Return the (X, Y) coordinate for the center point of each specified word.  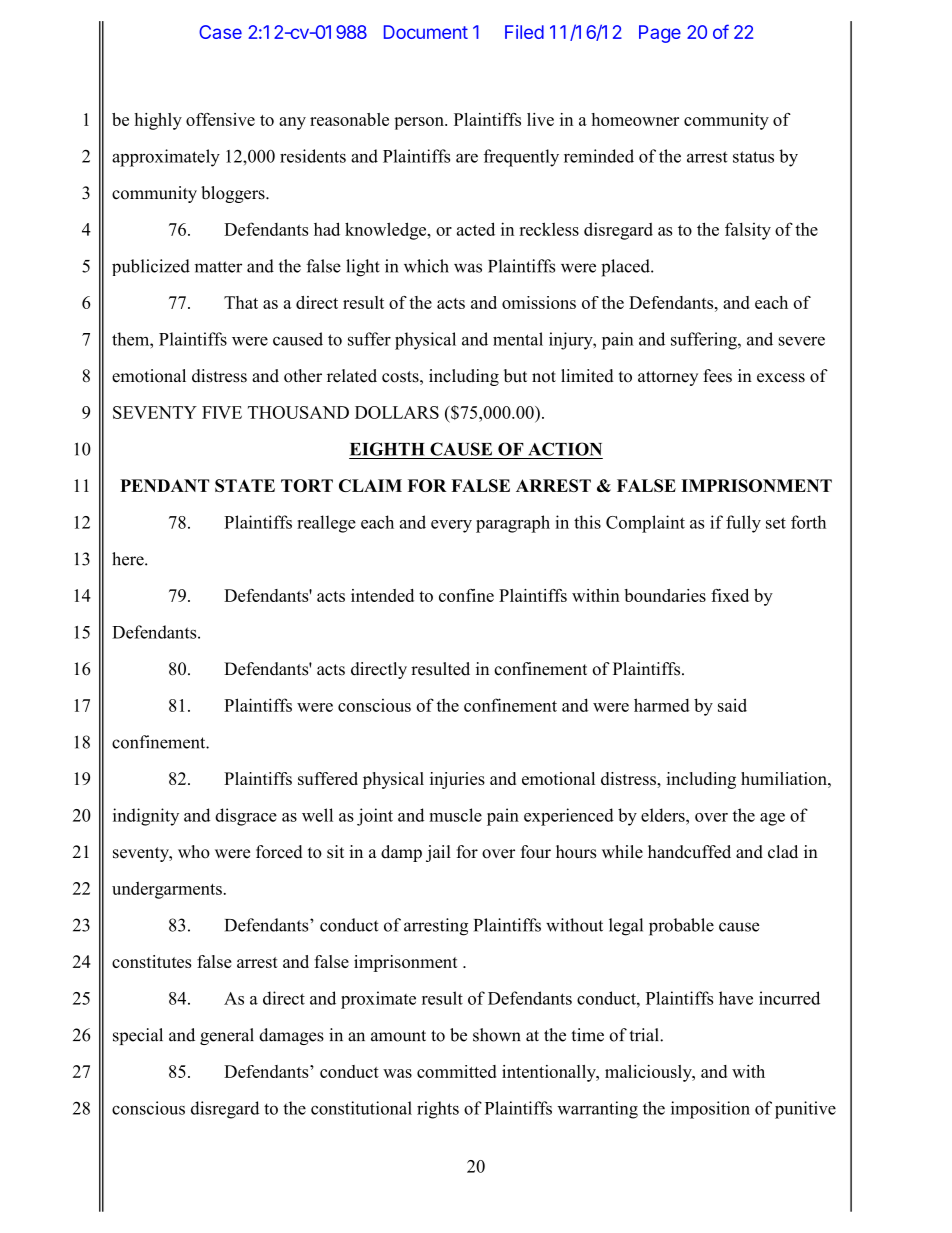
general (227, 1036)
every (451, 526)
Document (426, 32)
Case (220, 32)
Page (660, 34)
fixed (730, 595)
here (129, 559)
